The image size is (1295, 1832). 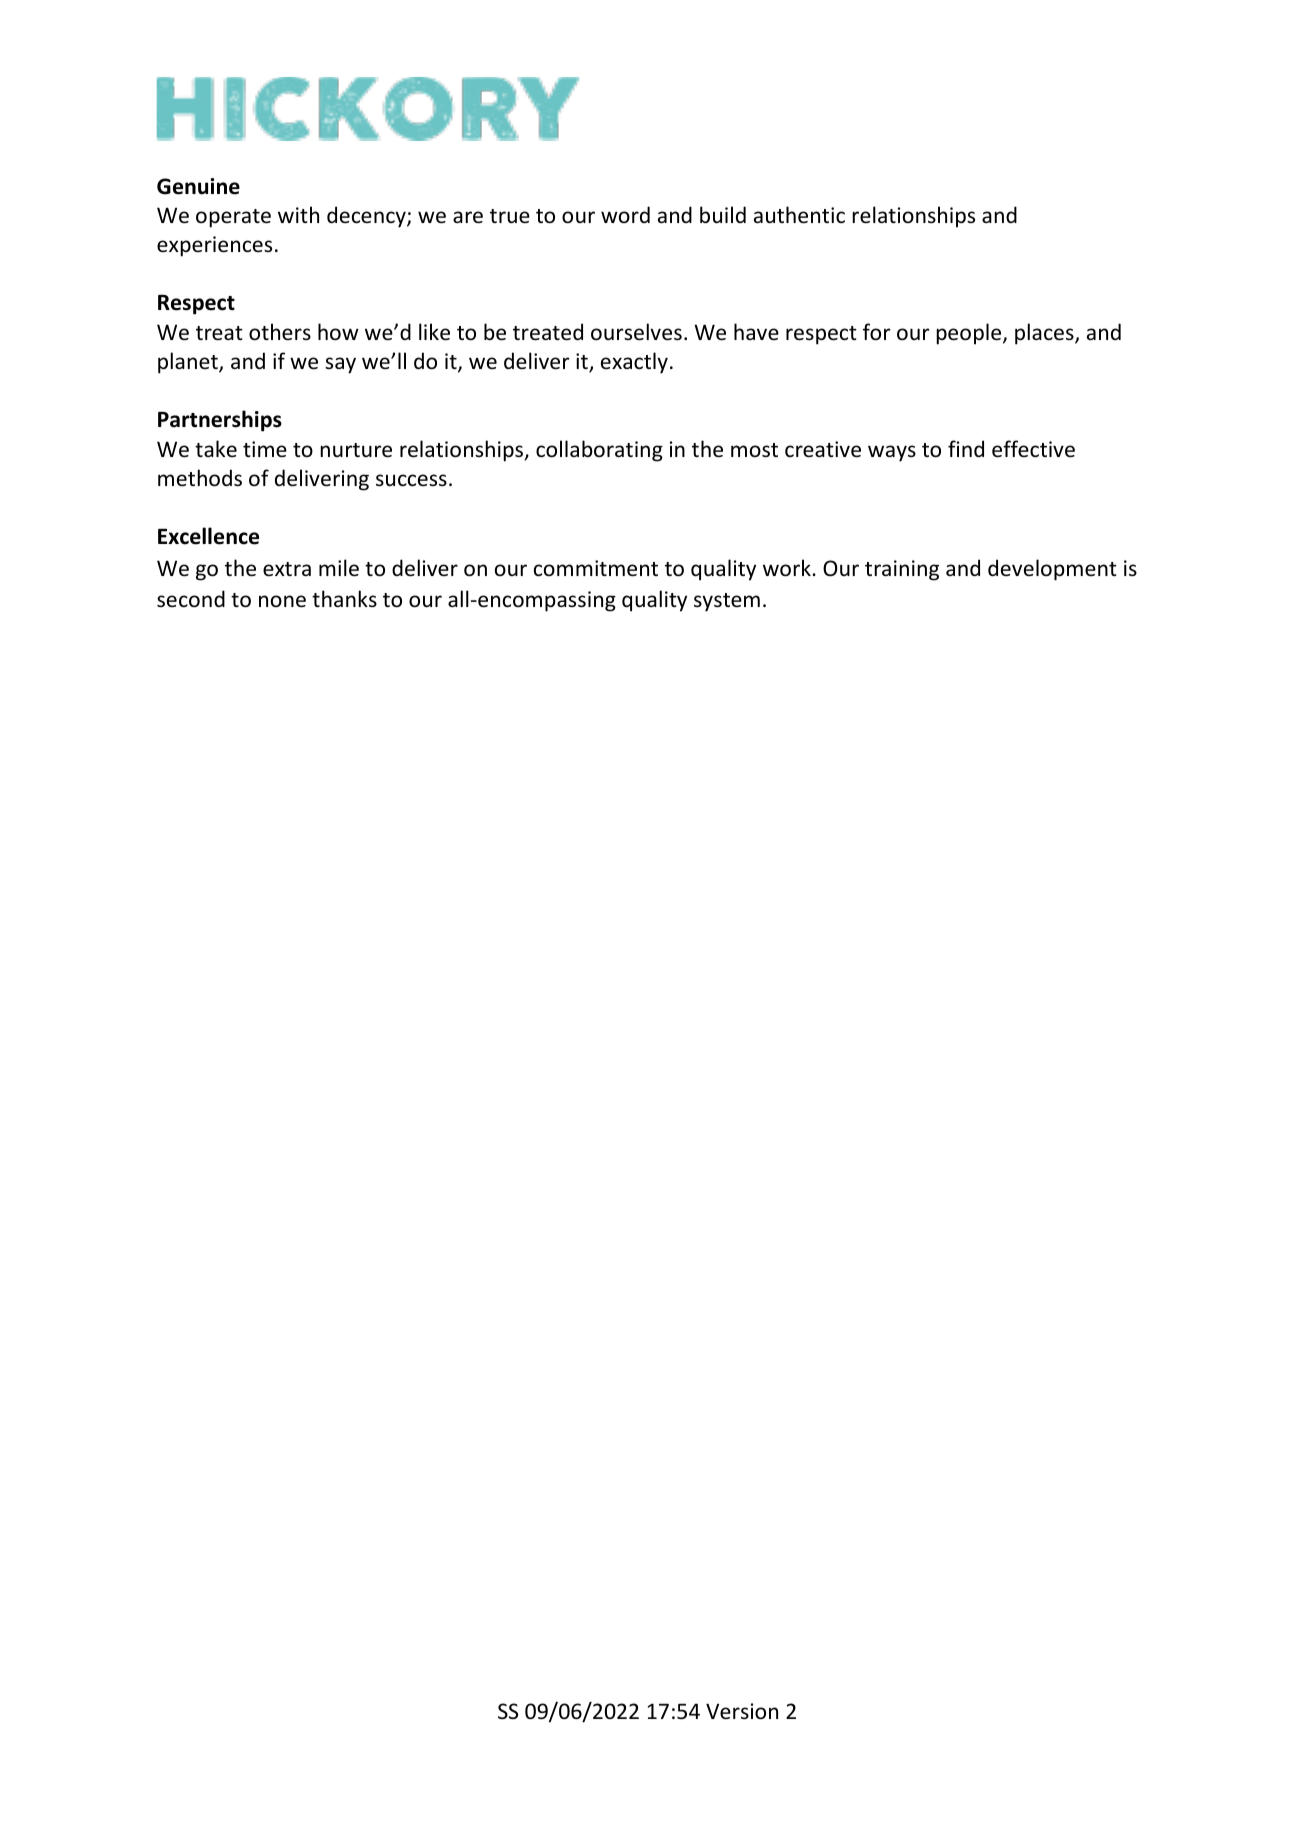 I want to click on word, so click(x=625, y=214).
